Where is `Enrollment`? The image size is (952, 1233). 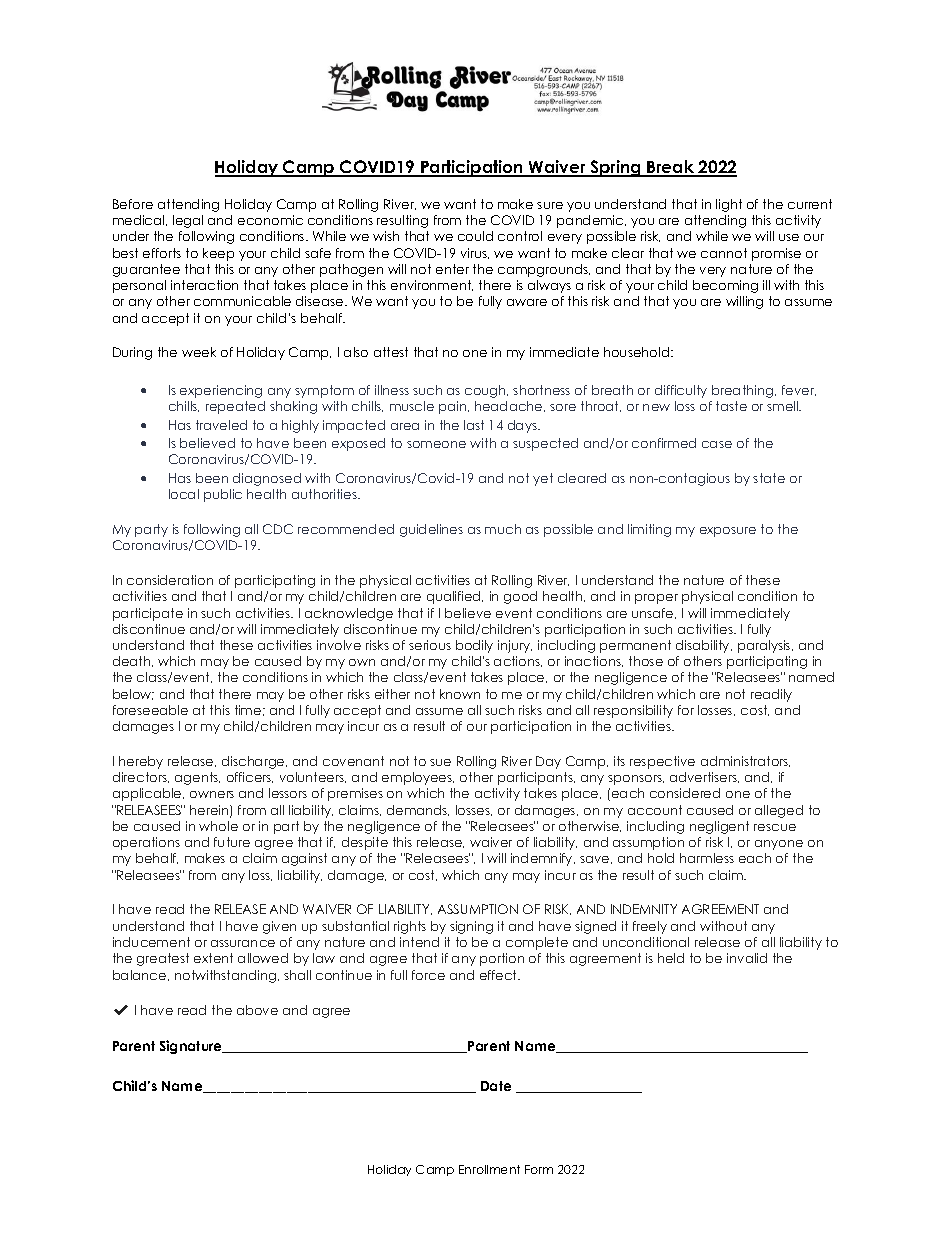 Enrollment is located at coordinates (489, 1169).
